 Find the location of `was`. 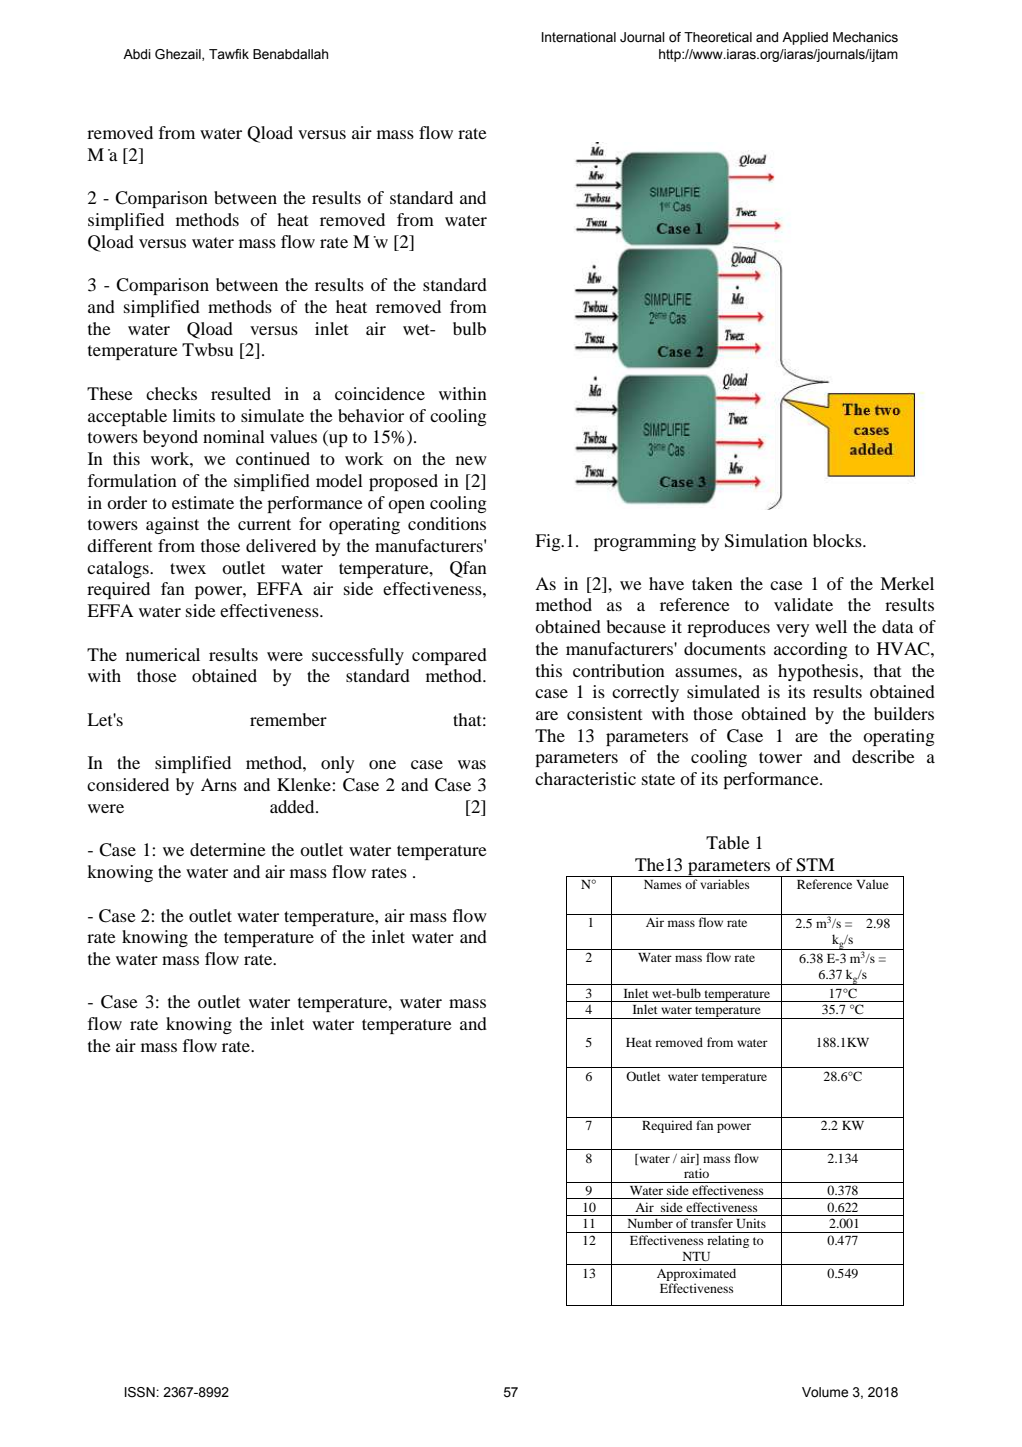

was is located at coordinates (472, 764).
